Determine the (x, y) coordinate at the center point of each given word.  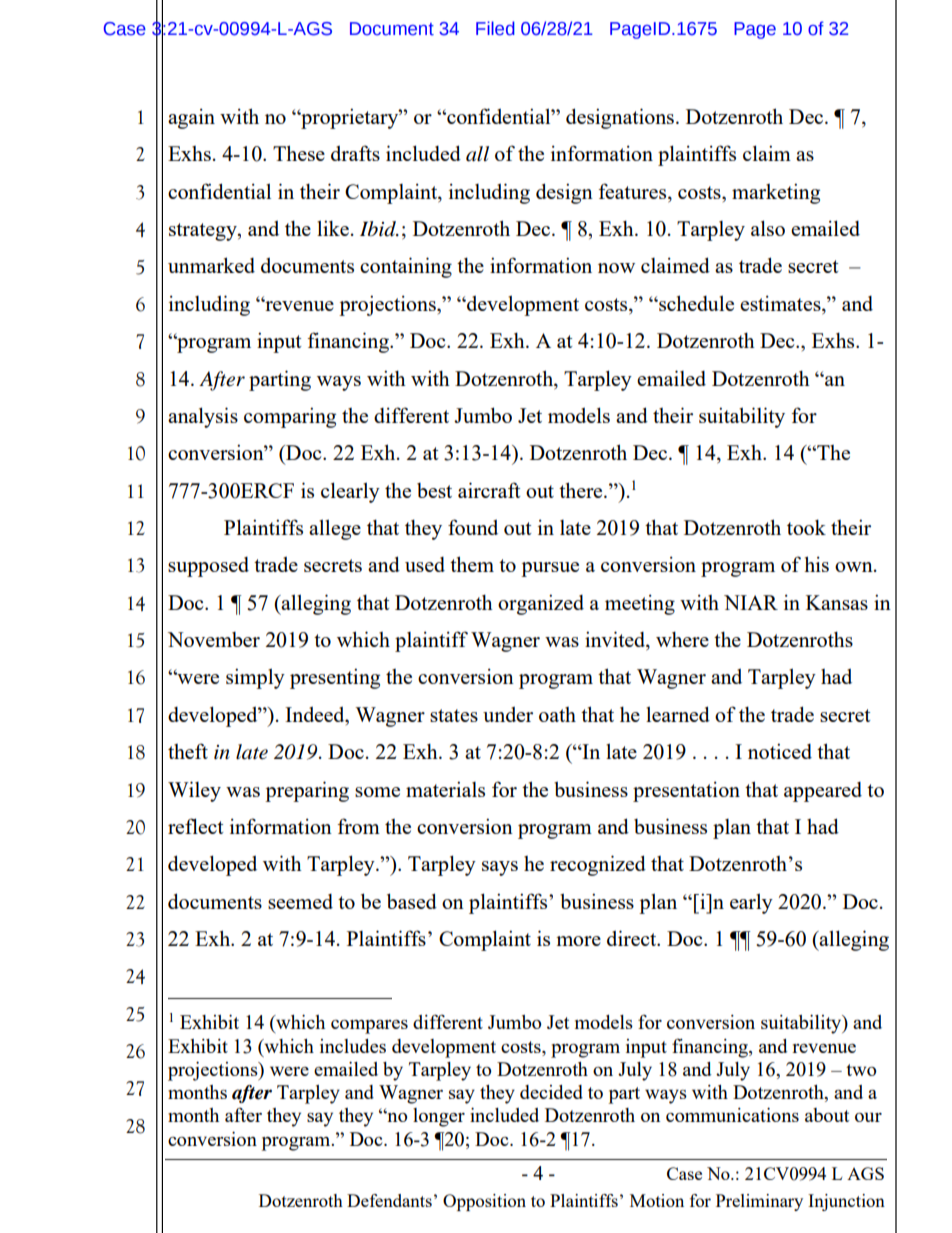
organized (541, 604)
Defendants (389, 1200)
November (214, 639)
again (191, 118)
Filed (495, 28)
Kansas (837, 602)
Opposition (484, 1202)
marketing (776, 193)
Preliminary (759, 1202)
